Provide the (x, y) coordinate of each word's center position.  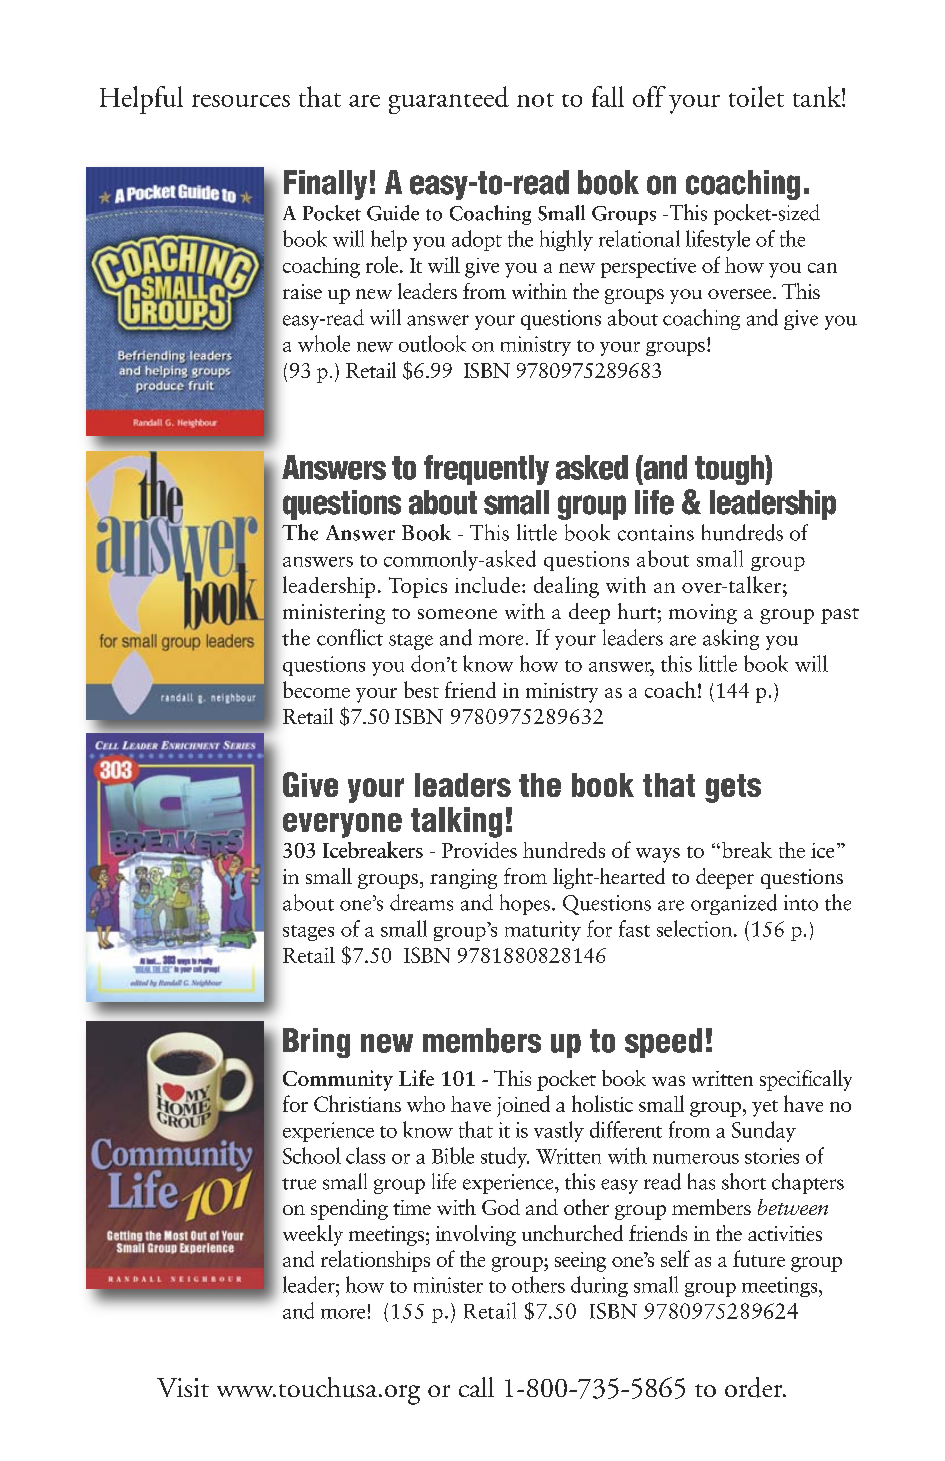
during (599, 1286)
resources (241, 100)
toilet (756, 96)
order (755, 1387)
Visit (183, 1387)
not (535, 100)
